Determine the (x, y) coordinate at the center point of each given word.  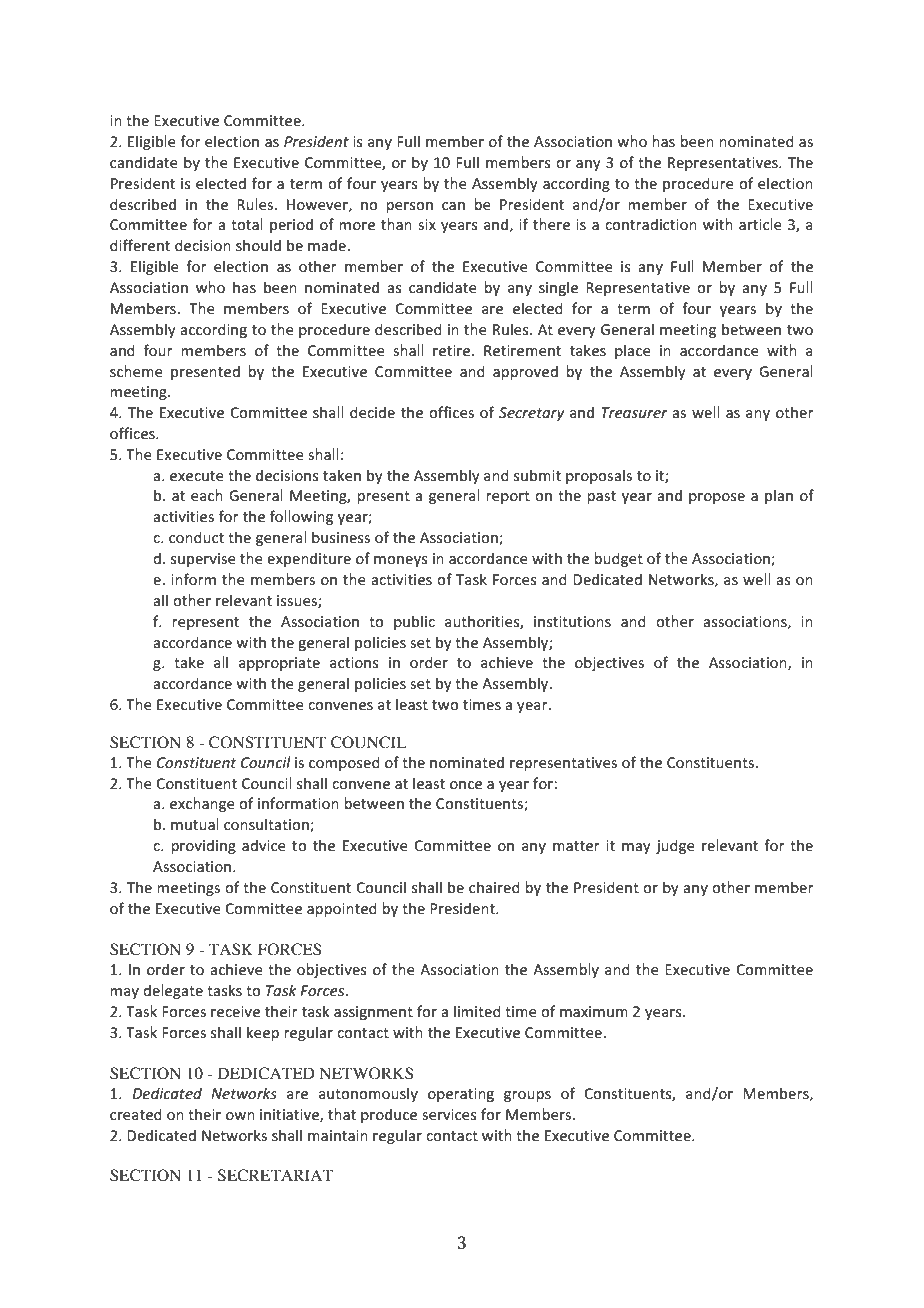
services (449, 1114)
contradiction (651, 224)
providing (203, 846)
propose (717, 498)
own (240, 1116)
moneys (401, 561)
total (247, 224)
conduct (196, 537)
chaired (494, 887)
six (427, 224)
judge (675, 846)
